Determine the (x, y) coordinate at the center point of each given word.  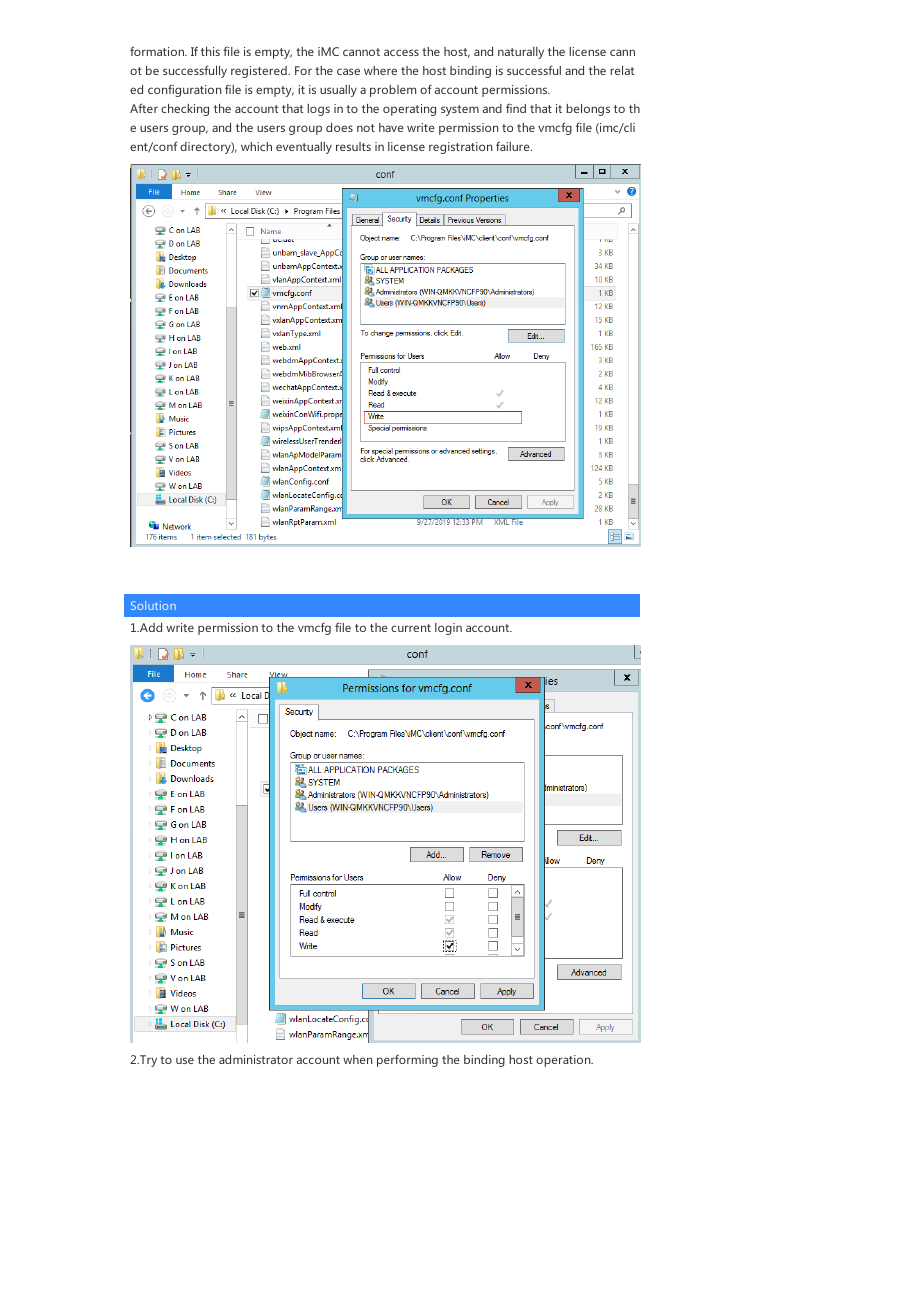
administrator (256, 1059)
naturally (521, 53)
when (357, 1059)
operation (564, 1061)
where (380, 70)
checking (185, 110)
